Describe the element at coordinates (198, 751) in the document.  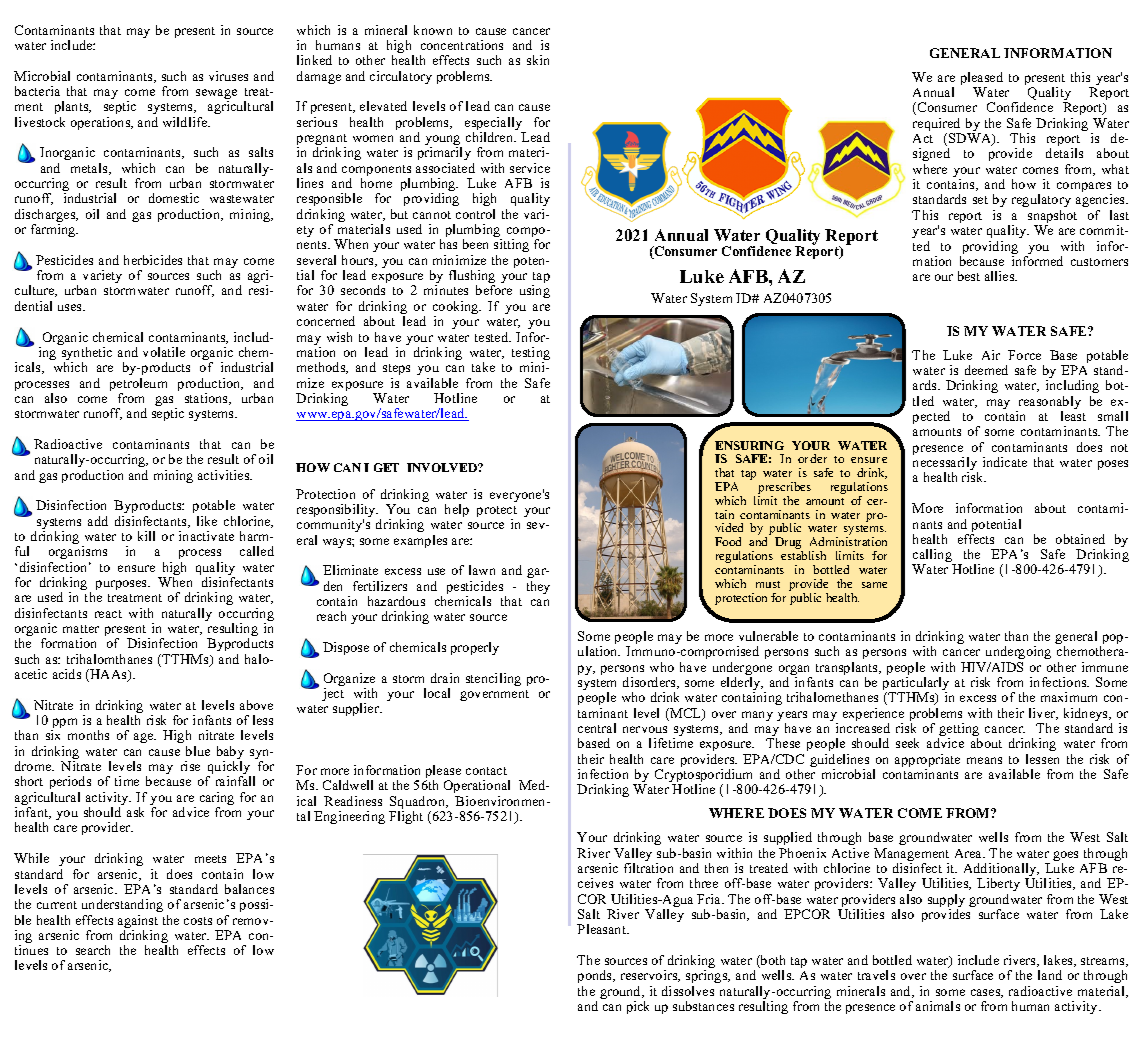
I see `blue` at that location.
